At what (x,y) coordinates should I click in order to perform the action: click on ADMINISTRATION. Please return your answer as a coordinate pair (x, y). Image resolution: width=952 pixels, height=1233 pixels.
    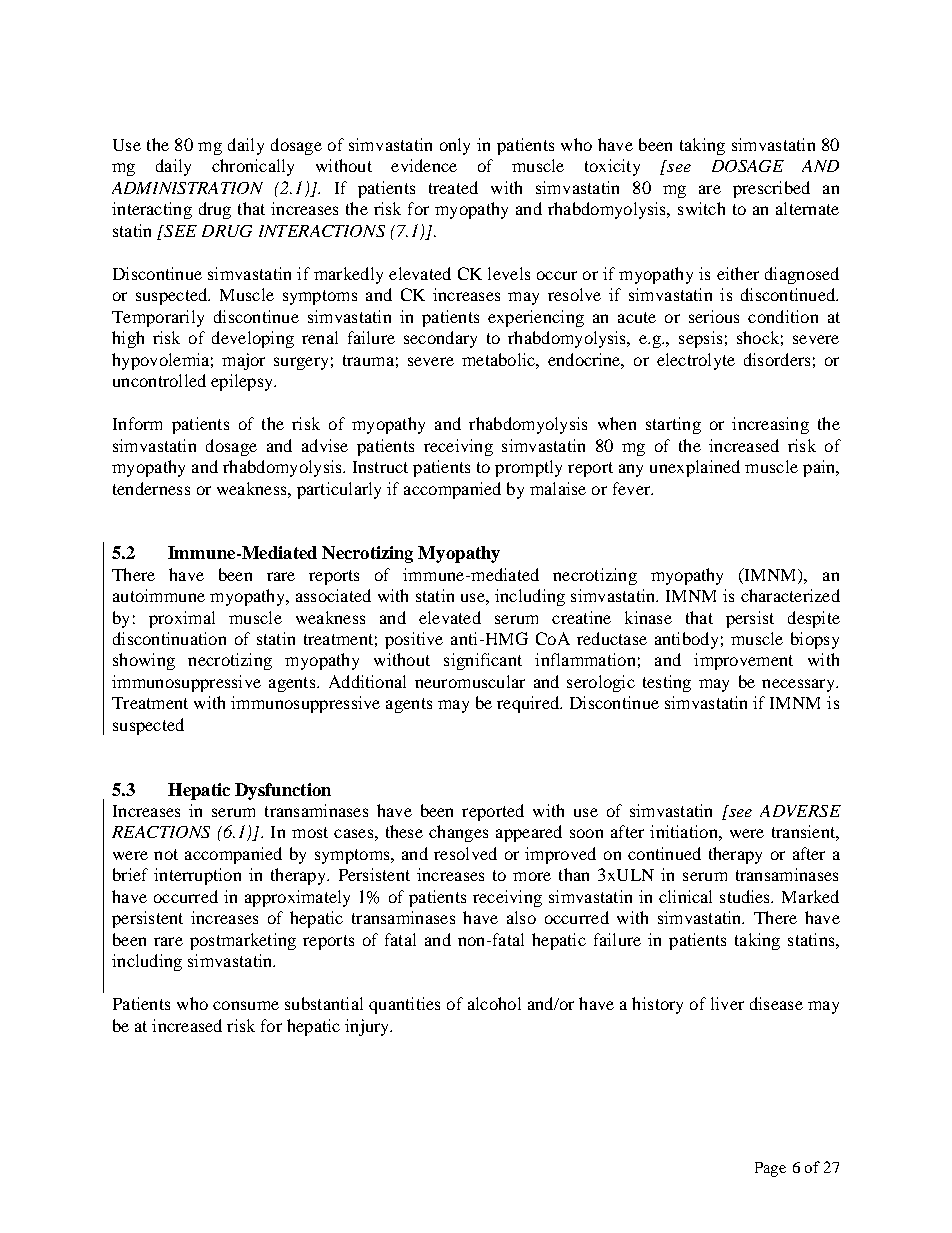
    Looking at the image, I should click on (187, 188).
